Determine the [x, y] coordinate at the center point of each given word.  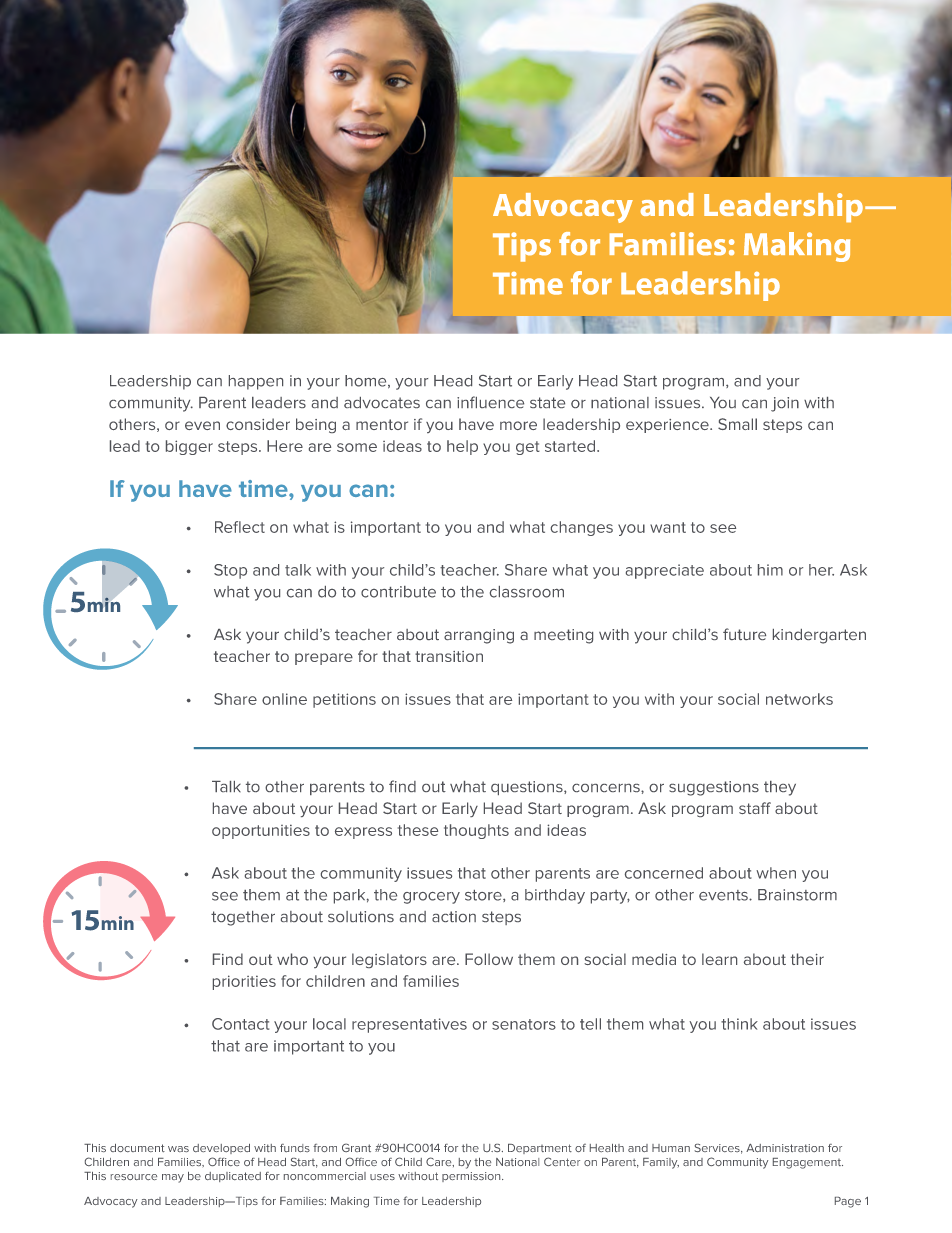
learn [719, 959]
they [780, 788]
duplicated [233, 1177]
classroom [527, 592]
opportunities [261, 831]
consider [258, 424]
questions [528, 788]
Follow [489, 959]
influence [490, 402]
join [785, 404]
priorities [244, 982]
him [770, 570]
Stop [230, 571]
